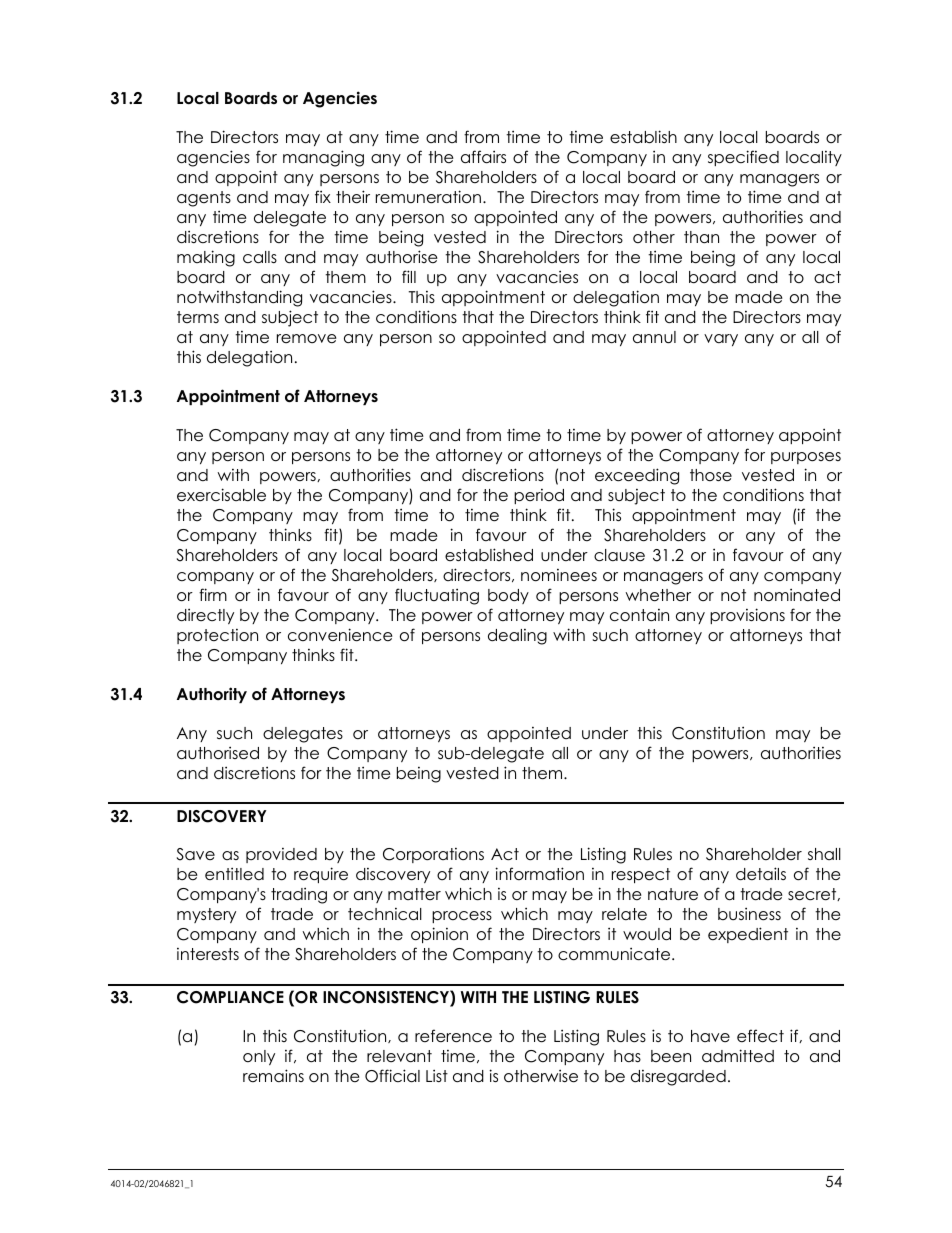  I want to click on reference, so click(453, 1036).
